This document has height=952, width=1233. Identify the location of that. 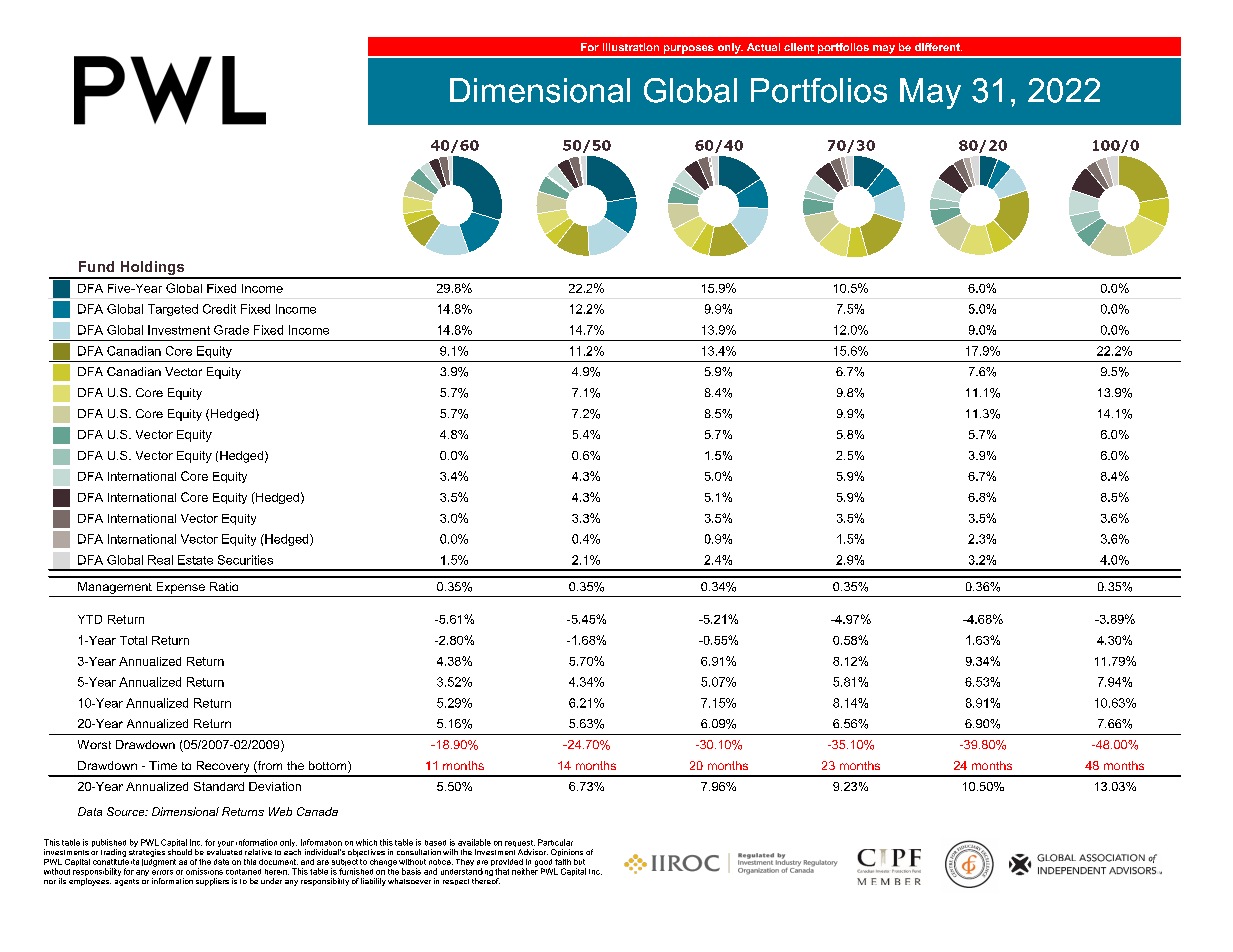
(502, 871).
